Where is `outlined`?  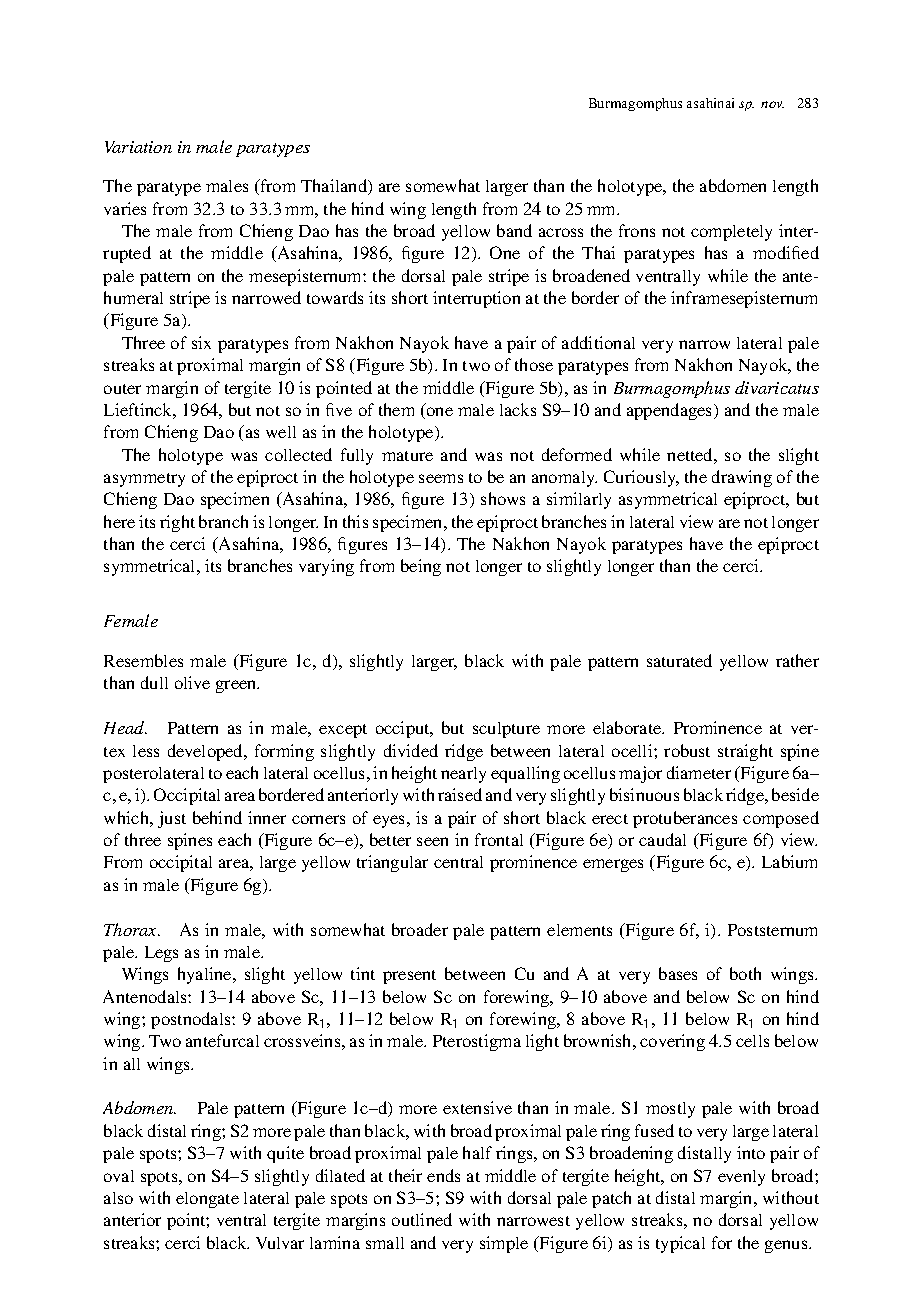 outlined is located at coordinates (422, 1219).
